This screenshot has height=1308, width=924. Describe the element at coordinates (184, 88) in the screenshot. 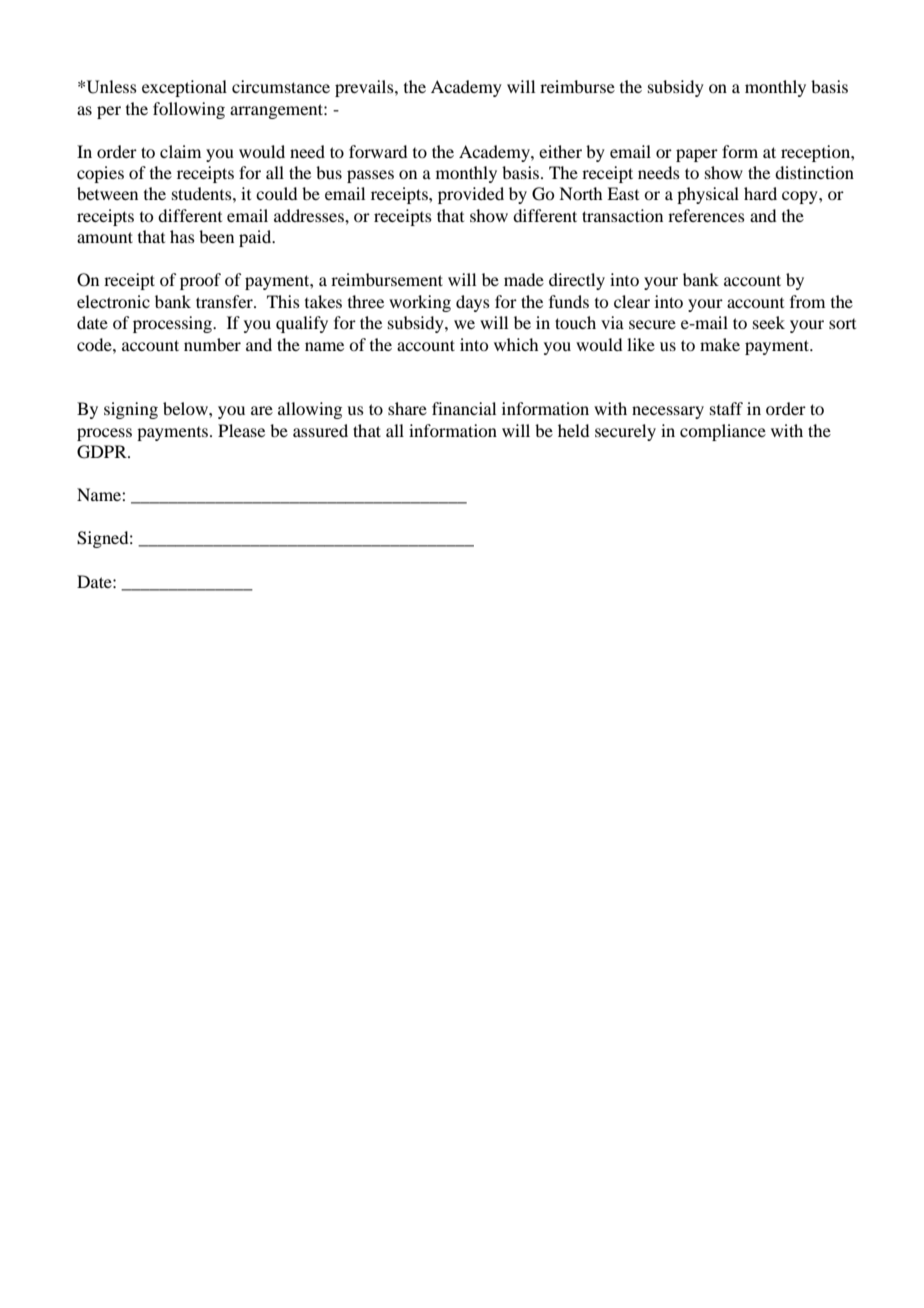

I see `exceptional` at that location.
